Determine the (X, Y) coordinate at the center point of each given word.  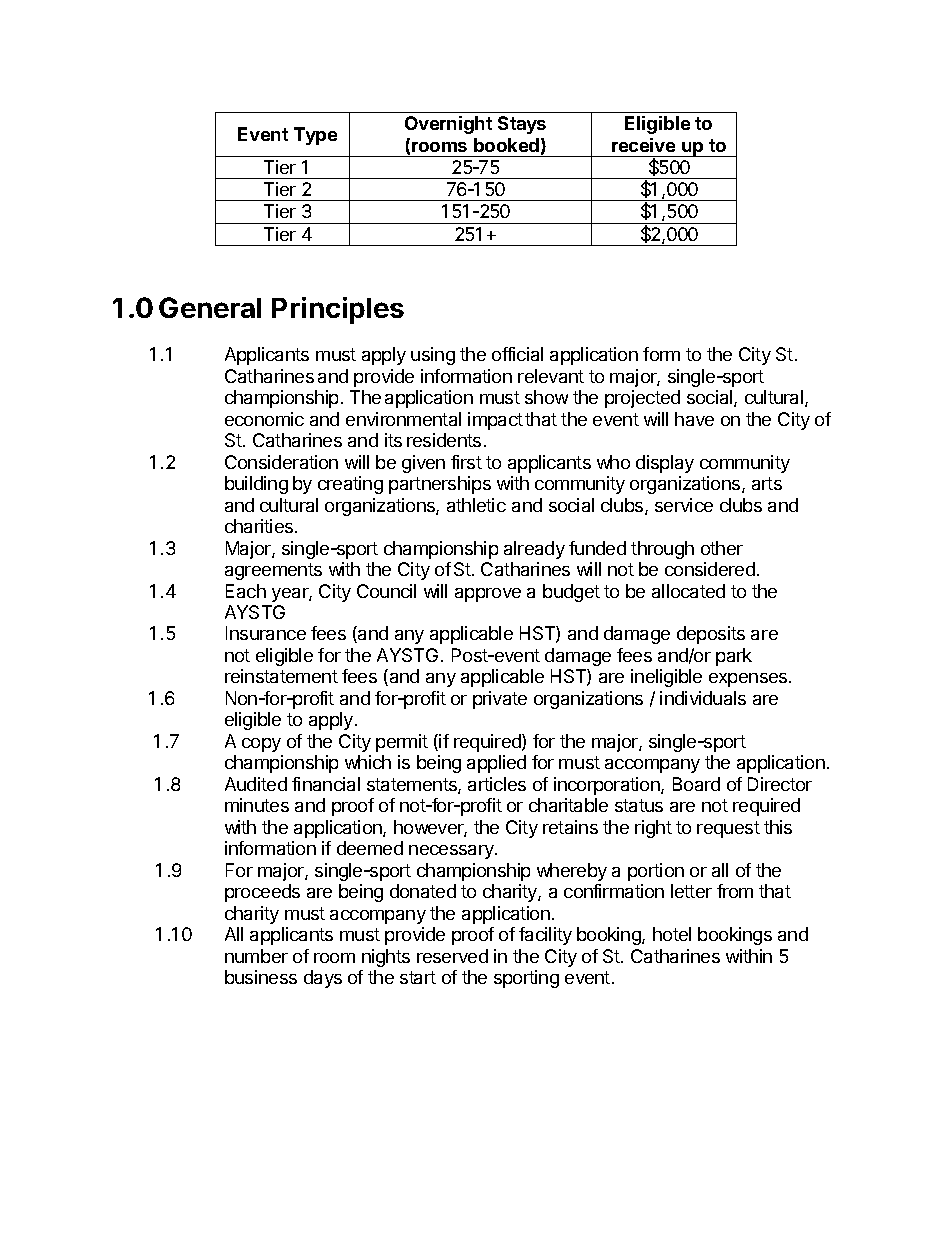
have (694, 419)
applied (496, 764)
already (534, 550)
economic (264, 419)
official (517, 354)
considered (710, 569)
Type (315, 136)
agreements (273, 571)
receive (643, 145)
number (256, 956)
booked (506, 145)
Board (696, 784)
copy (261, 745)
